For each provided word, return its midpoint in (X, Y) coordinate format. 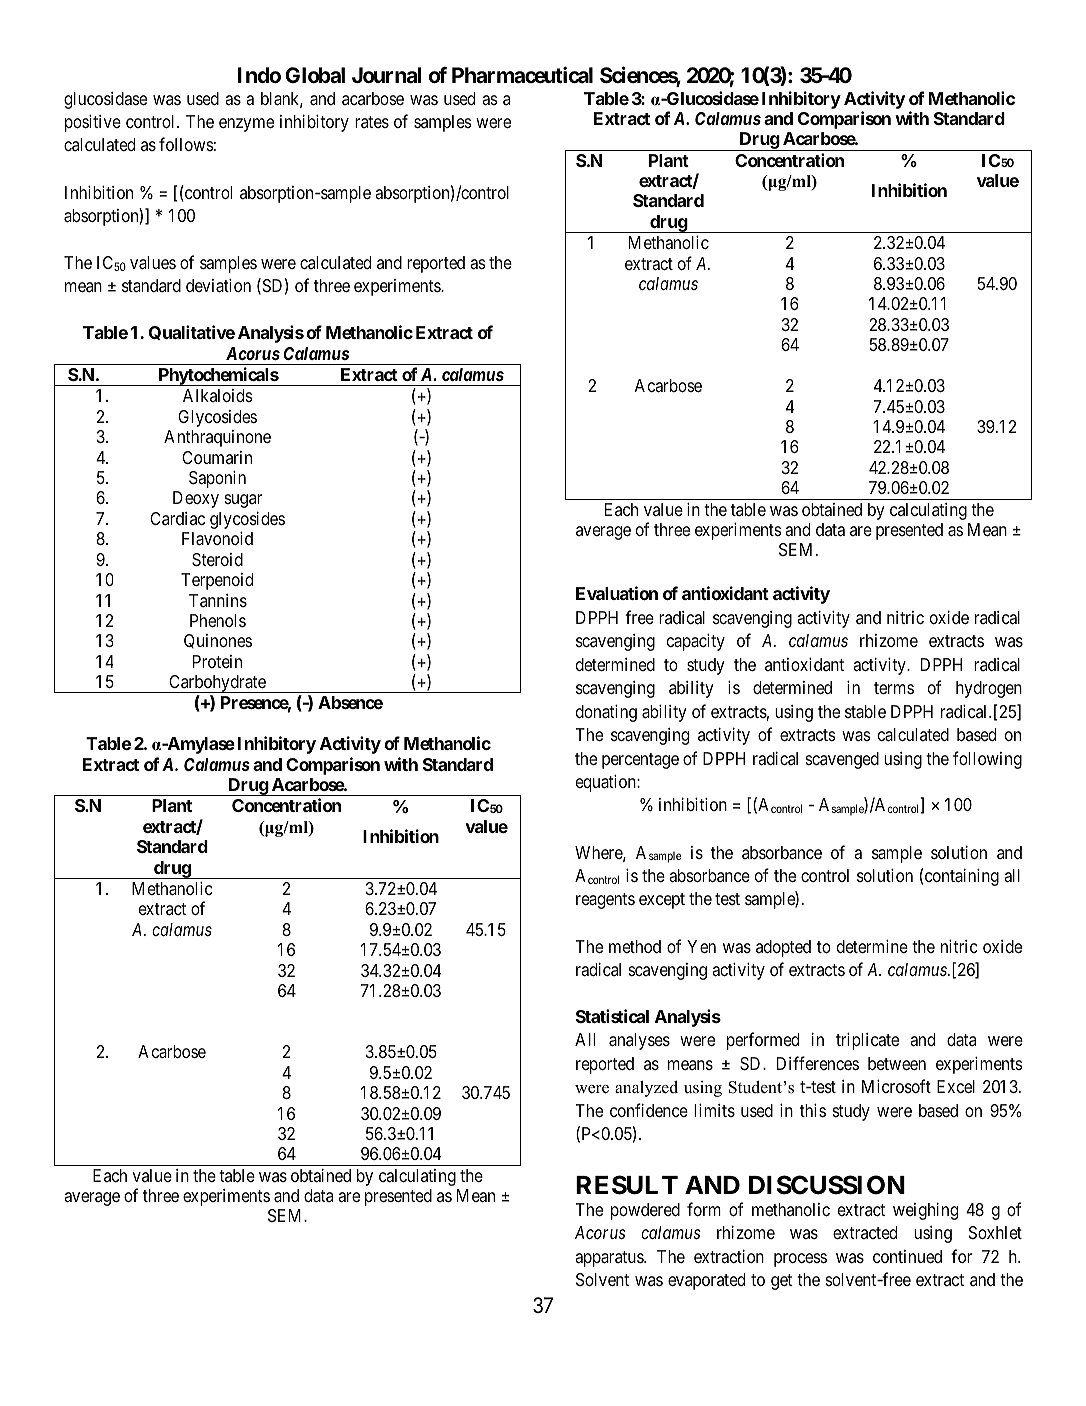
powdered (645, 1211)
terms (894, 688)
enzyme (246, 125)
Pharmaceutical (522, 75)
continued (907, 1256)
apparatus (610, 1259)
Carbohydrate (217, 684)
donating (606, 713)
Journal (387, 75)
